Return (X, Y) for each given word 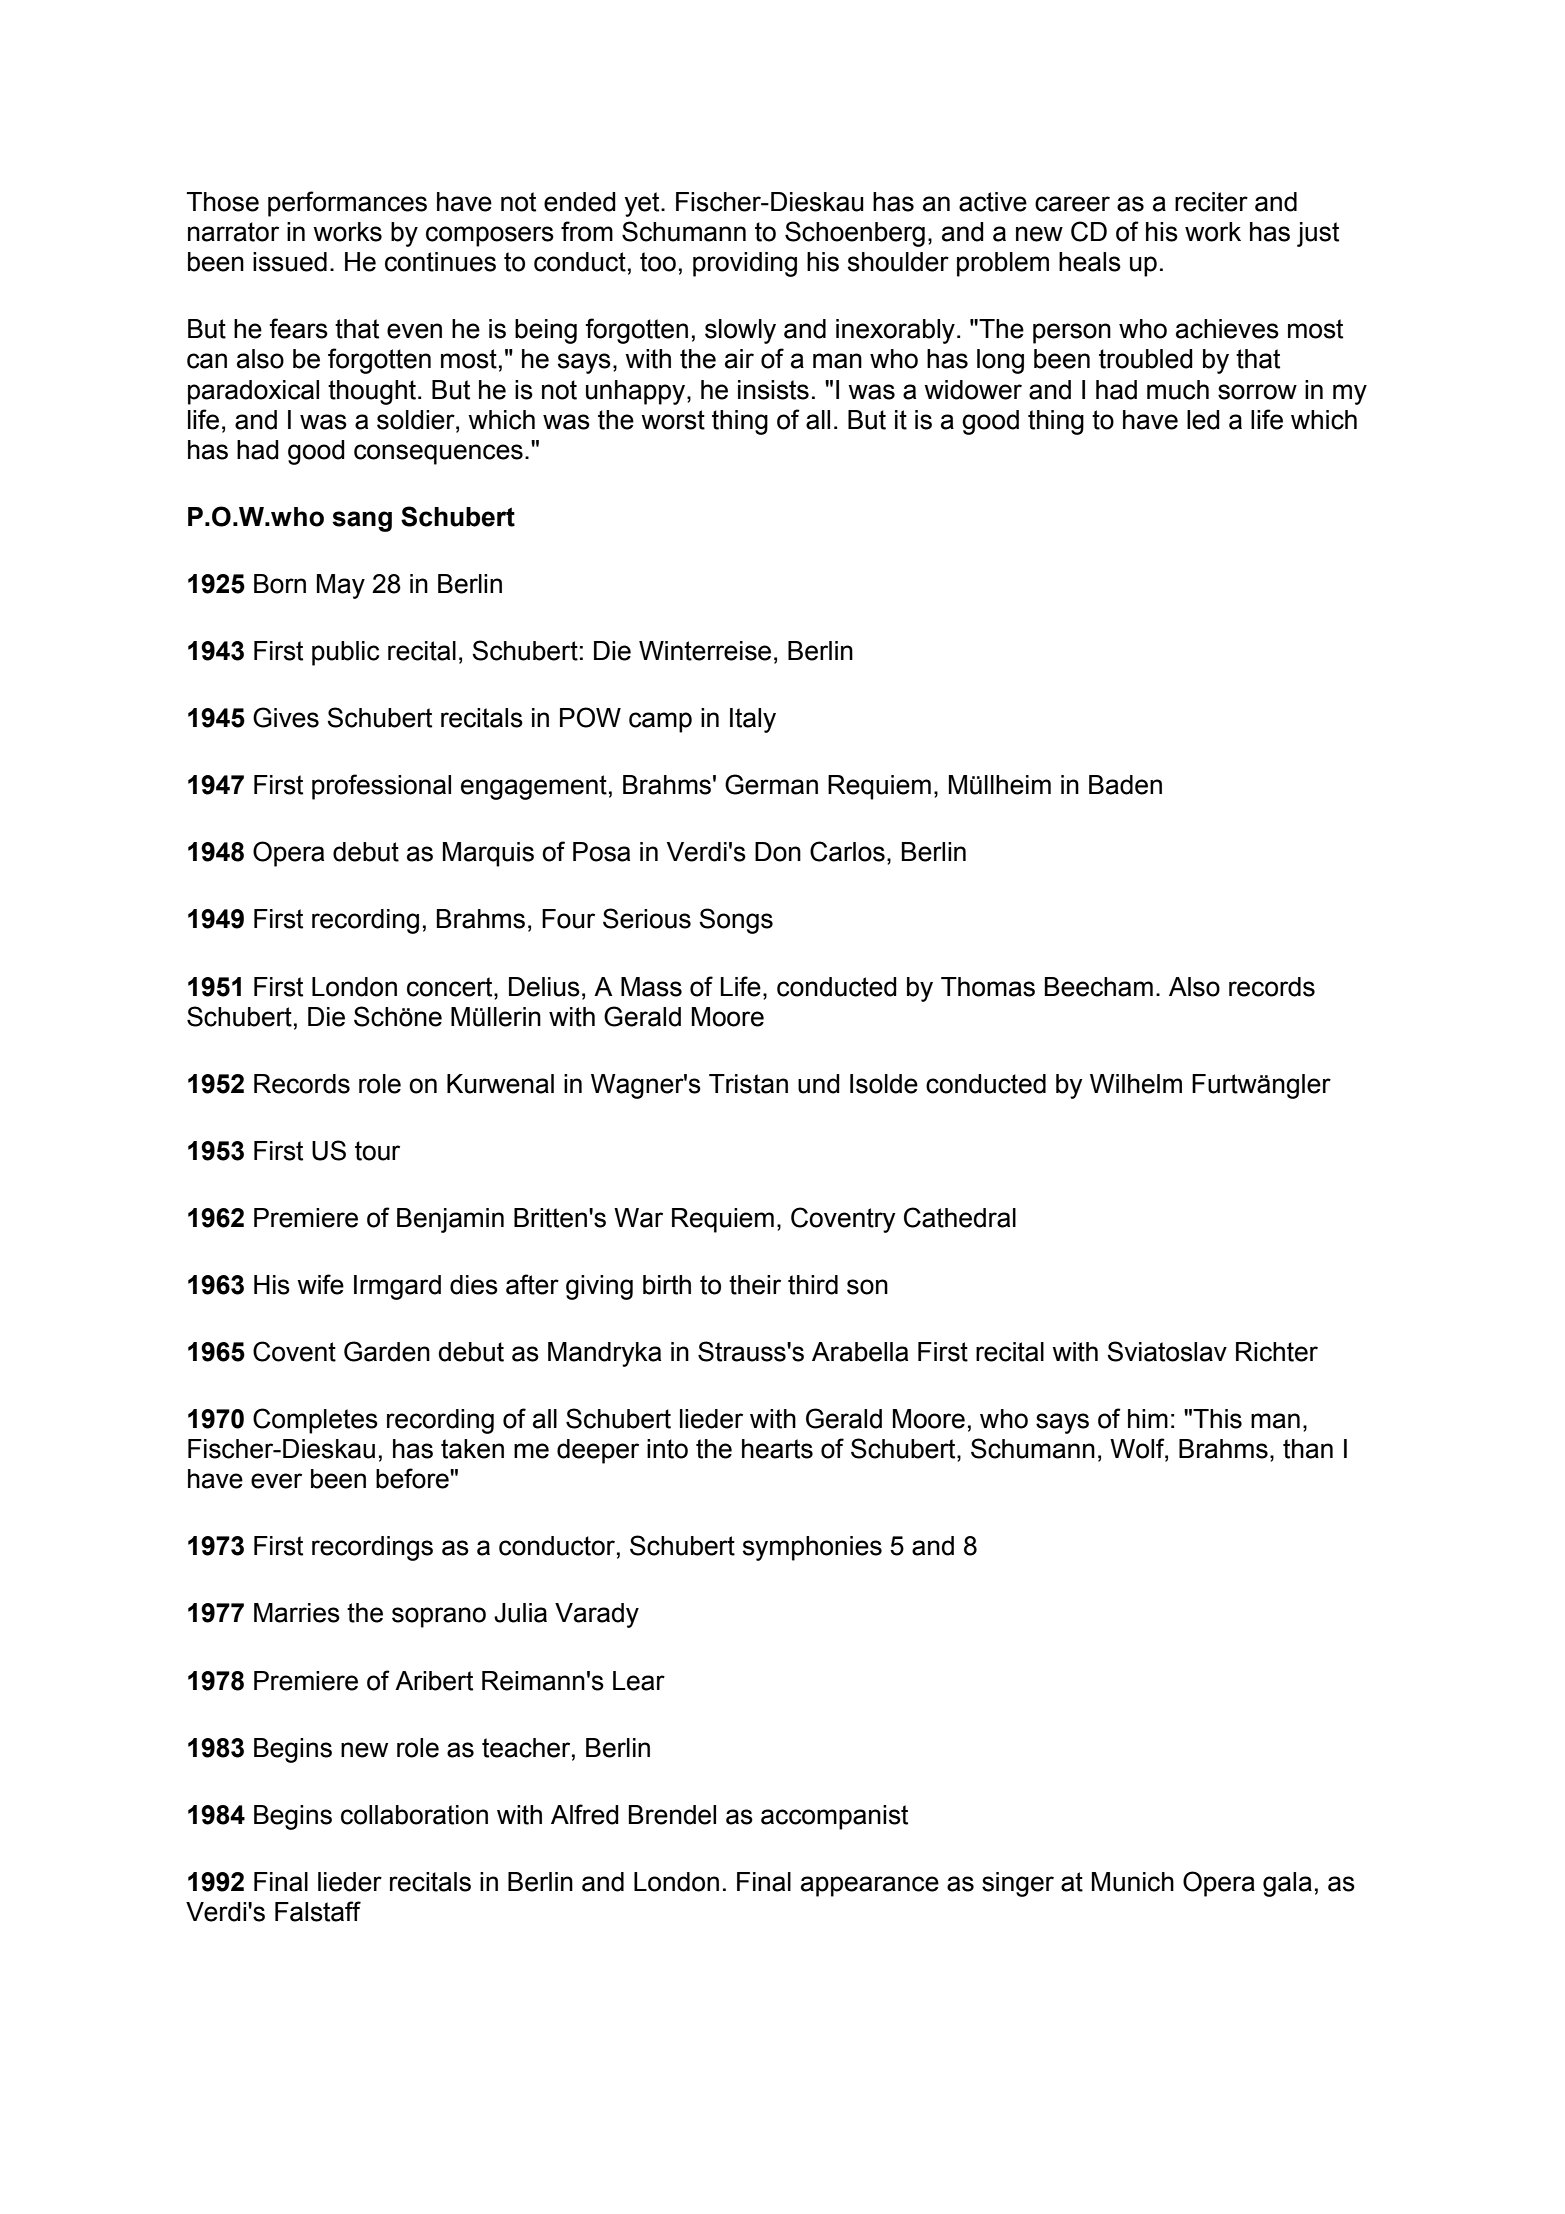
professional (381, 787)
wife (320, 1284)
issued (290, 262)
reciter (1211, 202)
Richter (1277, 1352)
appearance (870, 1886)
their (755, 1285)
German (771, 784)
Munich (1133, 1882)
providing (745, 264)
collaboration (414, 1815)
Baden (1125, 785)
